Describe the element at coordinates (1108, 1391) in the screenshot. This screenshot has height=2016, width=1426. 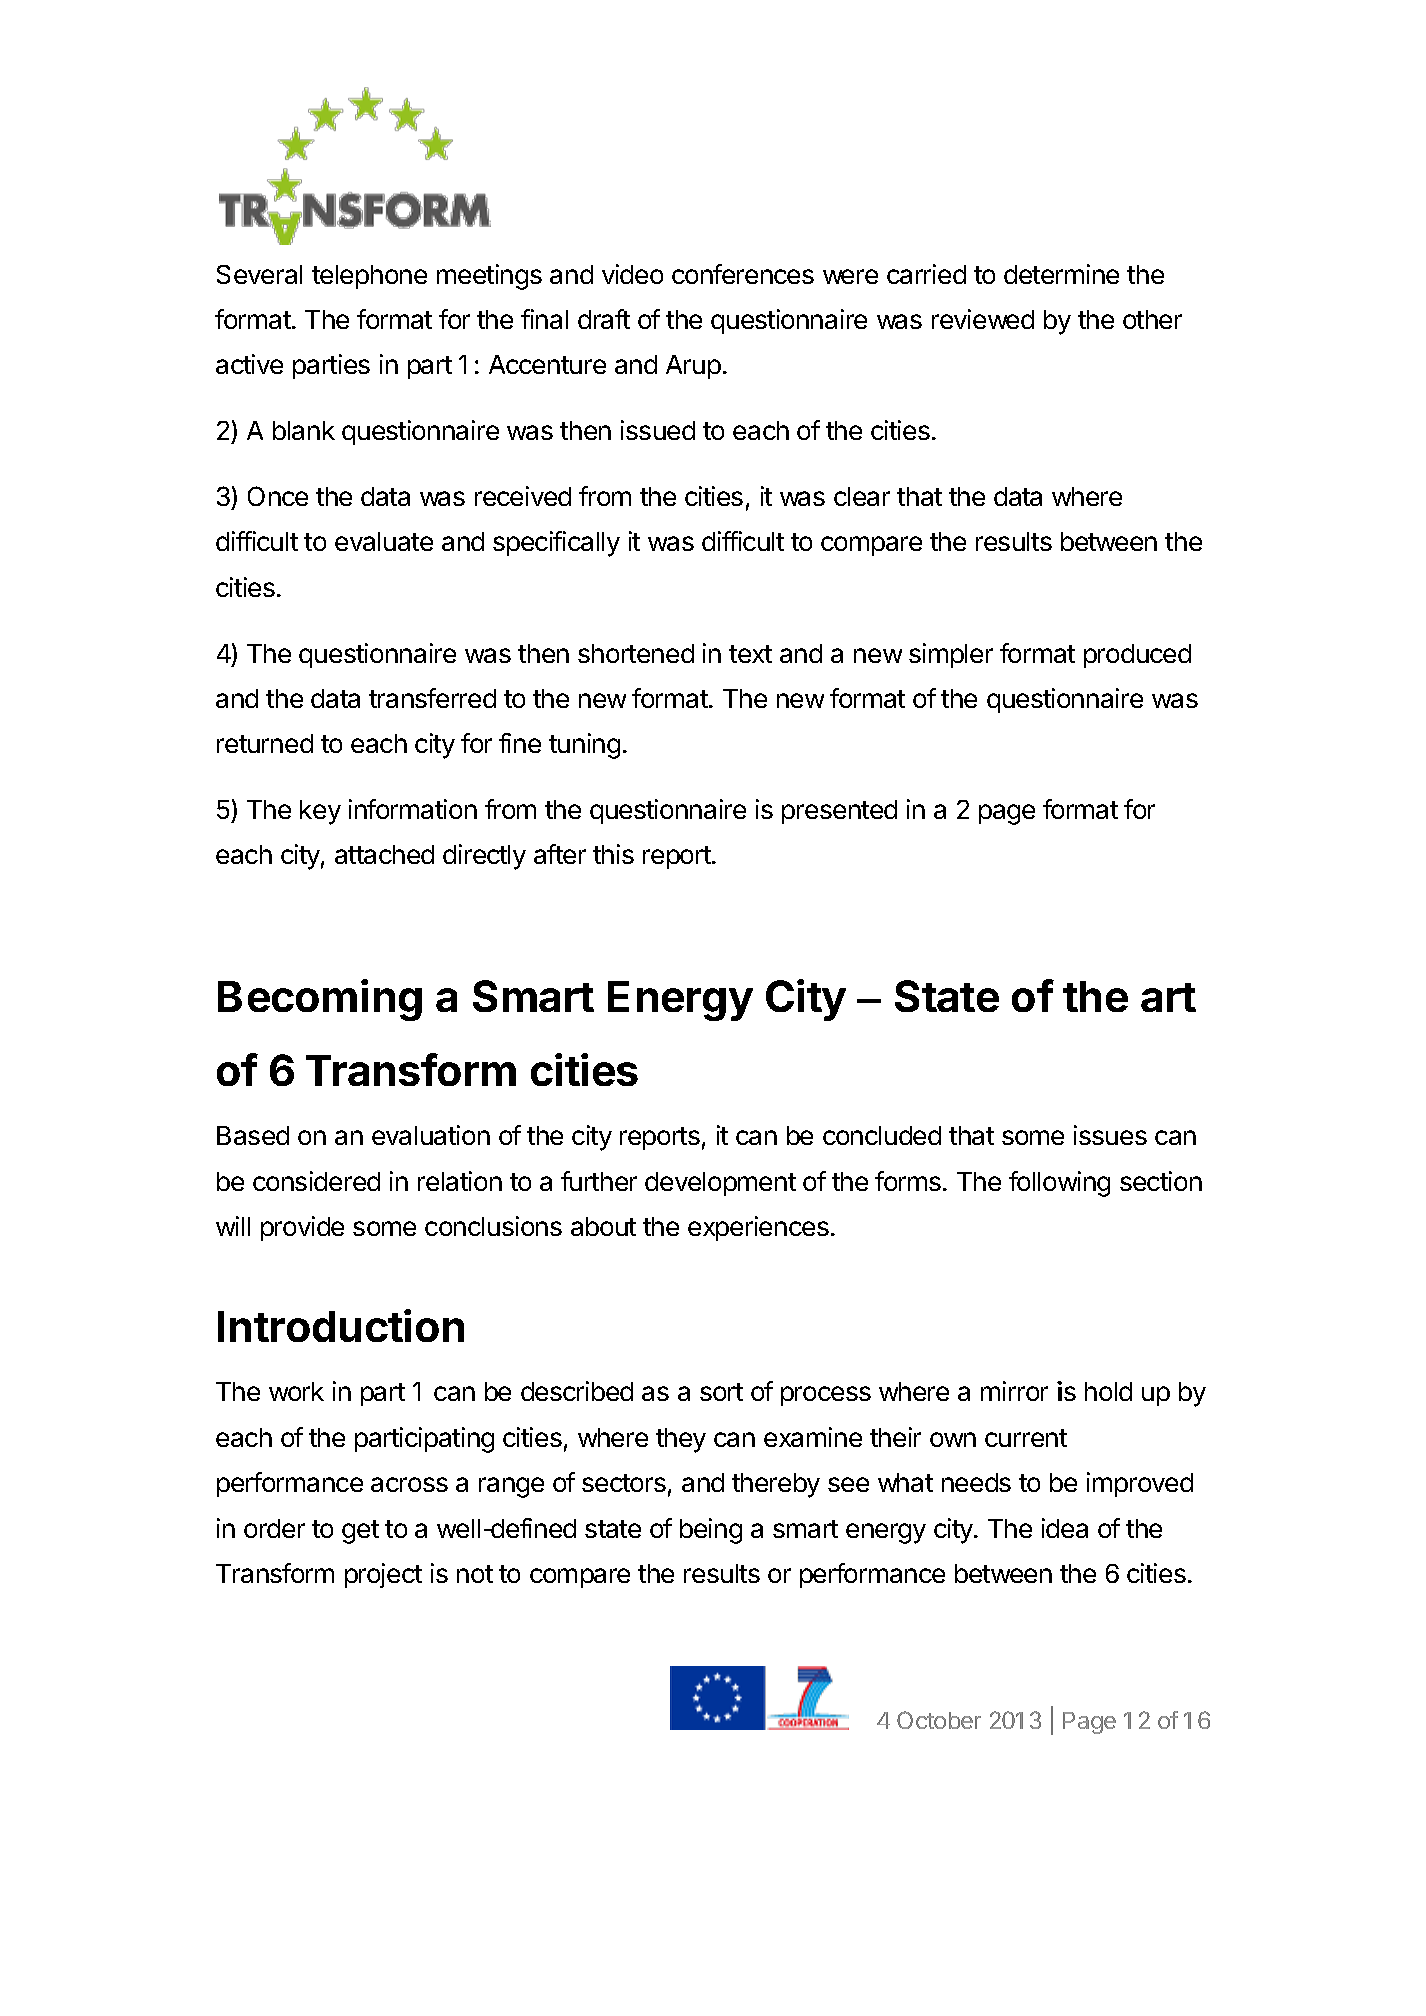
I see `hold` at that location.
